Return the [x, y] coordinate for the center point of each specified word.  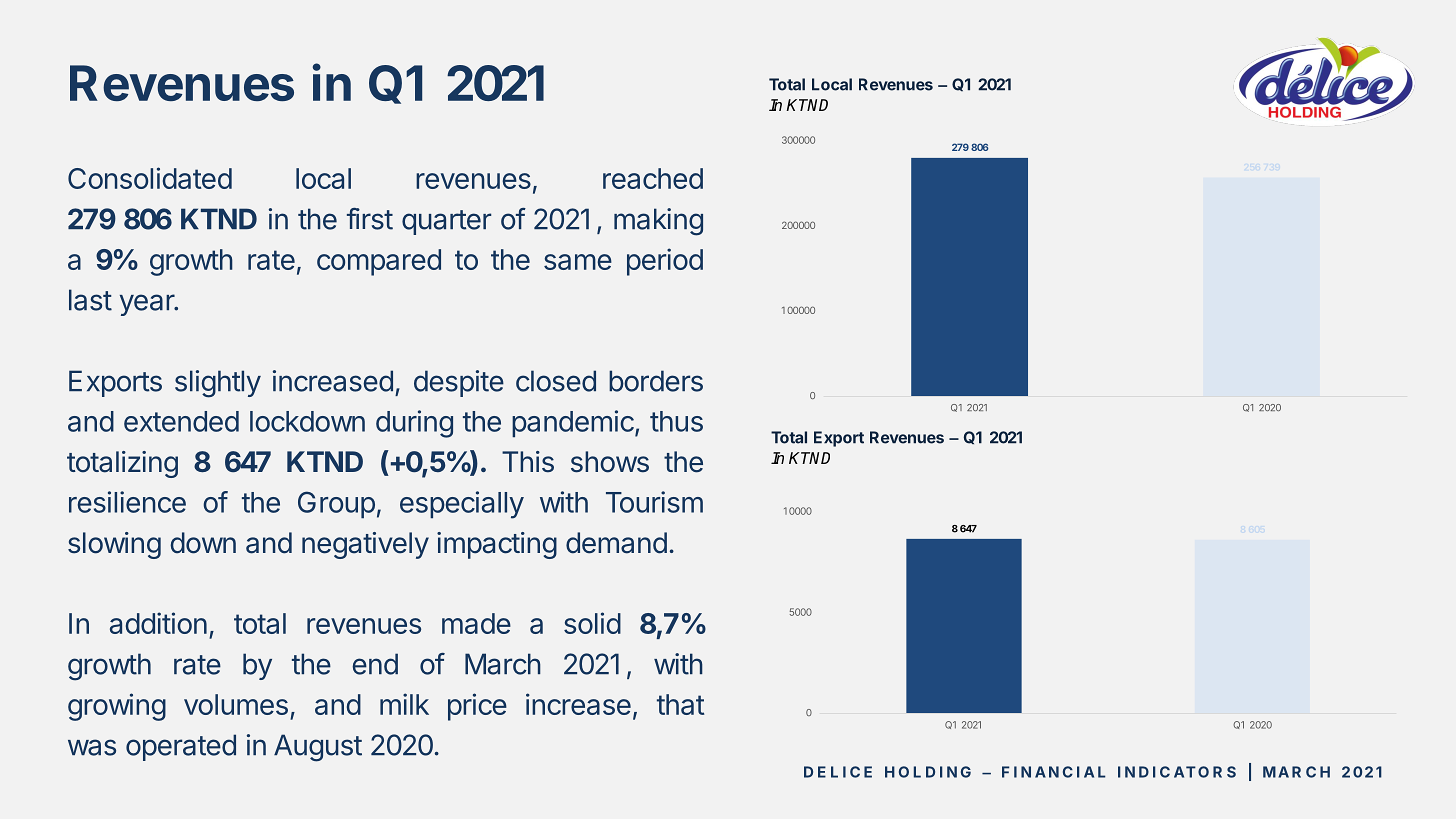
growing [117, 707]
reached [653, 178]
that [680, 704]
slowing [114, 545]
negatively [365, 545]
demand [616, 543]
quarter [446, 222]
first [370, 219]
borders [656, 381]
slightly [218, 384]
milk [404, 704]
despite [459, 383]
